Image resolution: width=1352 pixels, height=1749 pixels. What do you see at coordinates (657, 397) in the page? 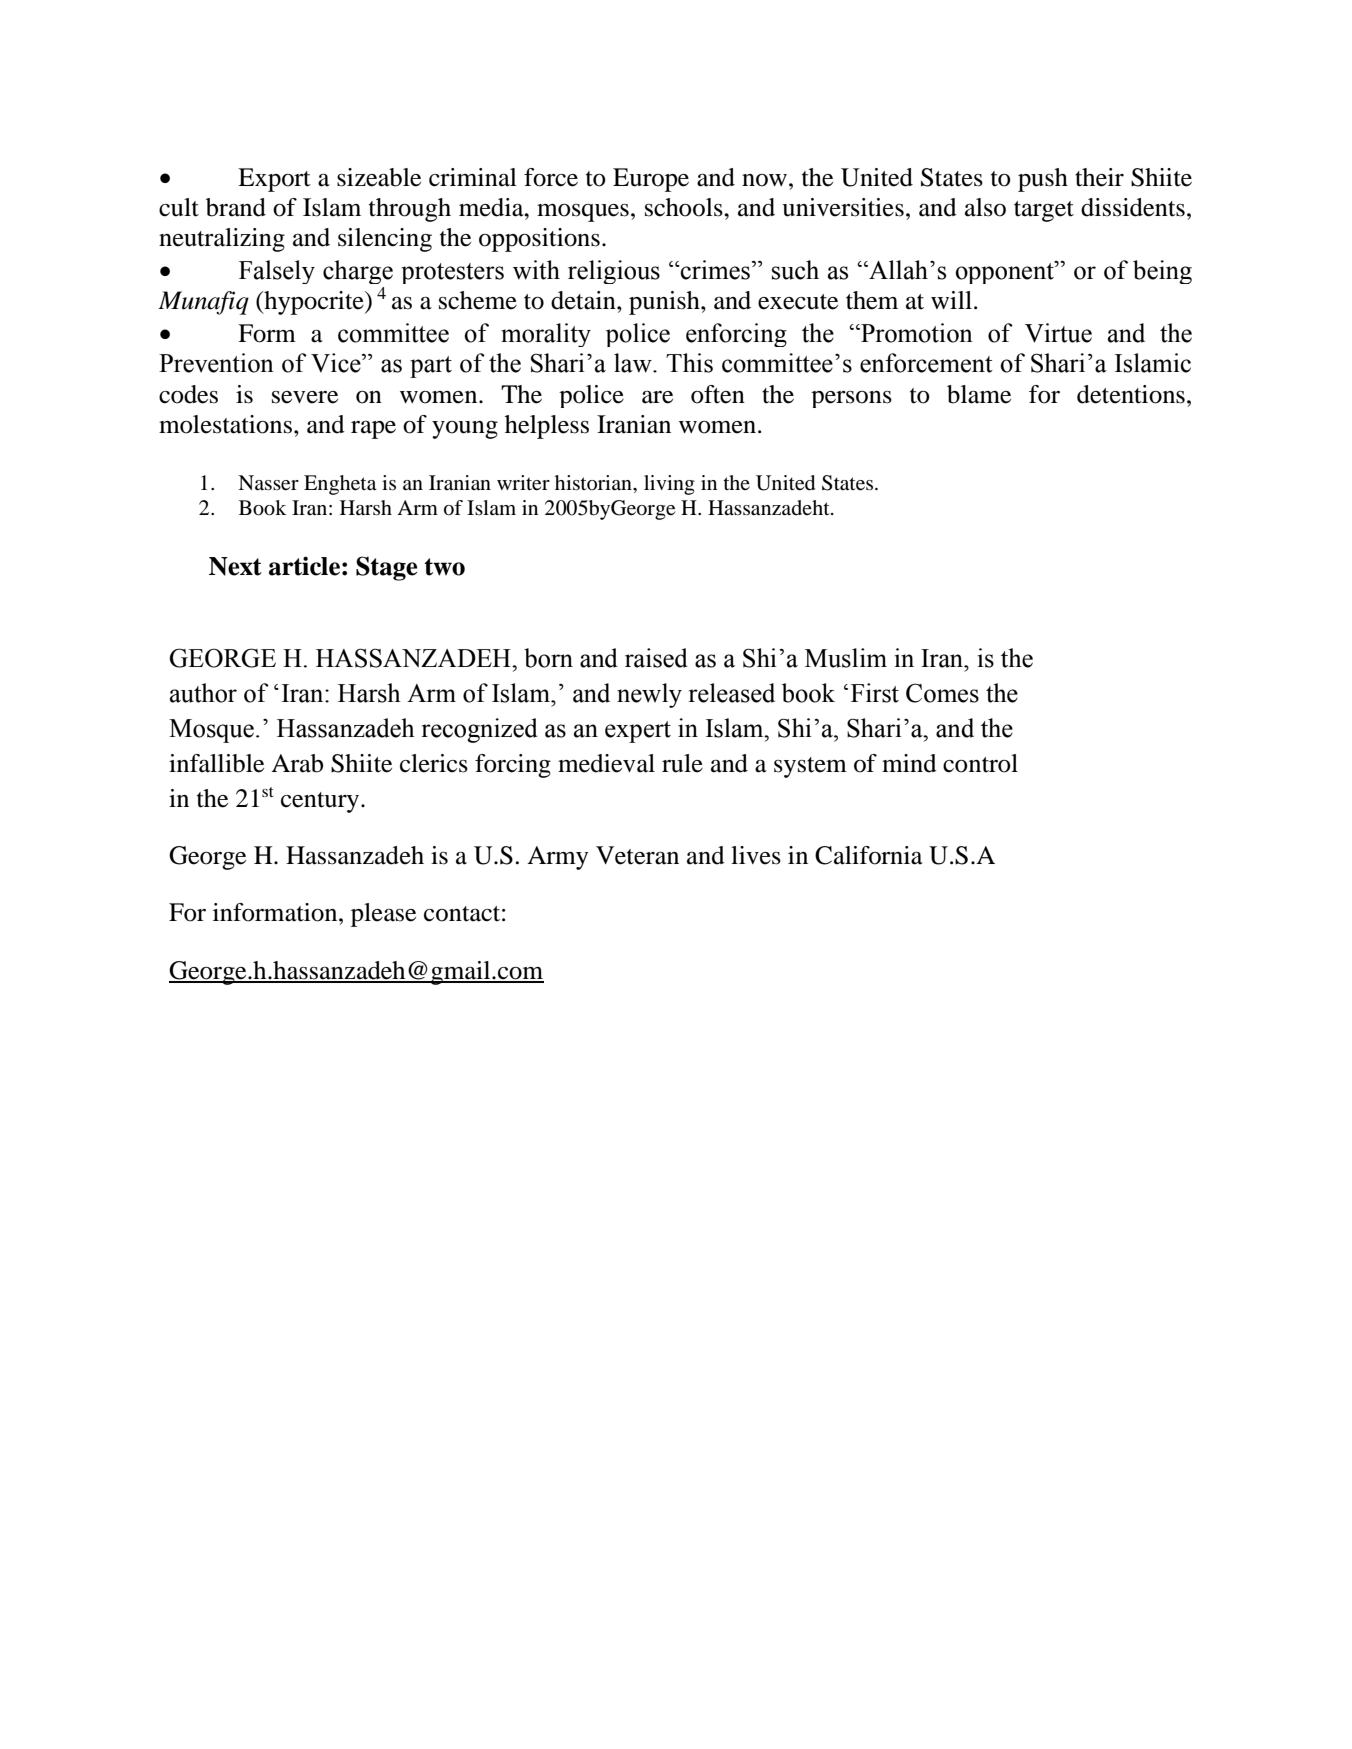
I see `are` at bounding box center [657, 397].
